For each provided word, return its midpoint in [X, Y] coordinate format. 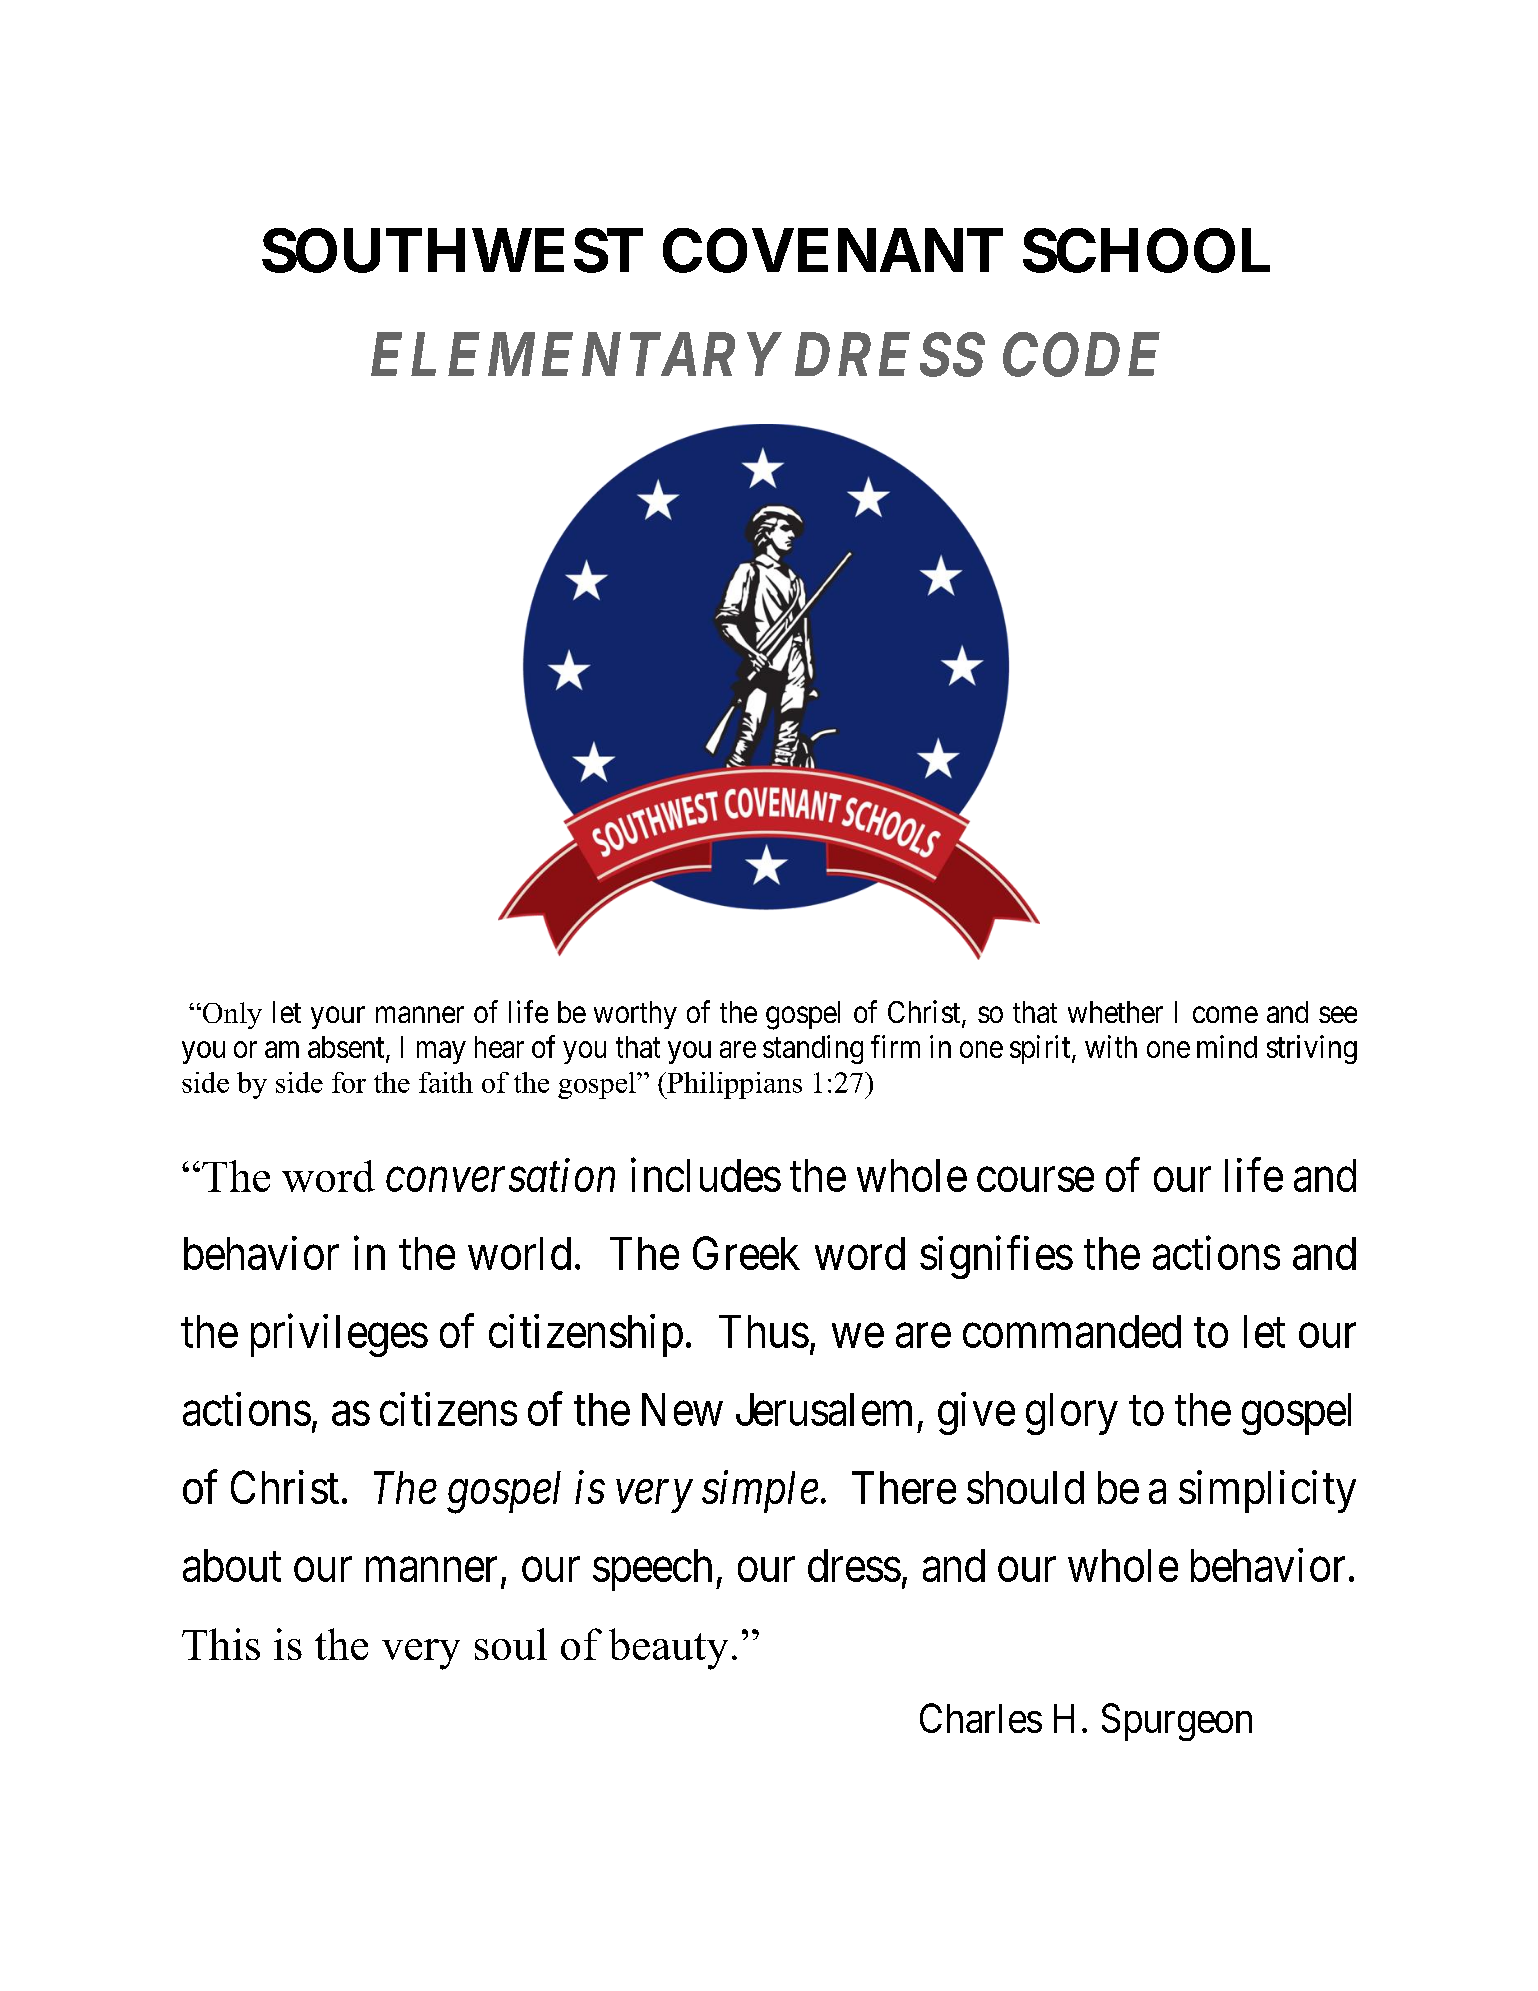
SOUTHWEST [452, 250]
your [338, 1018]
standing [813, 1049]
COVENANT [833, 250]
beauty [668, 1649]
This [221, 1644]
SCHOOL [1146, 250]
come [1225, 1015]
